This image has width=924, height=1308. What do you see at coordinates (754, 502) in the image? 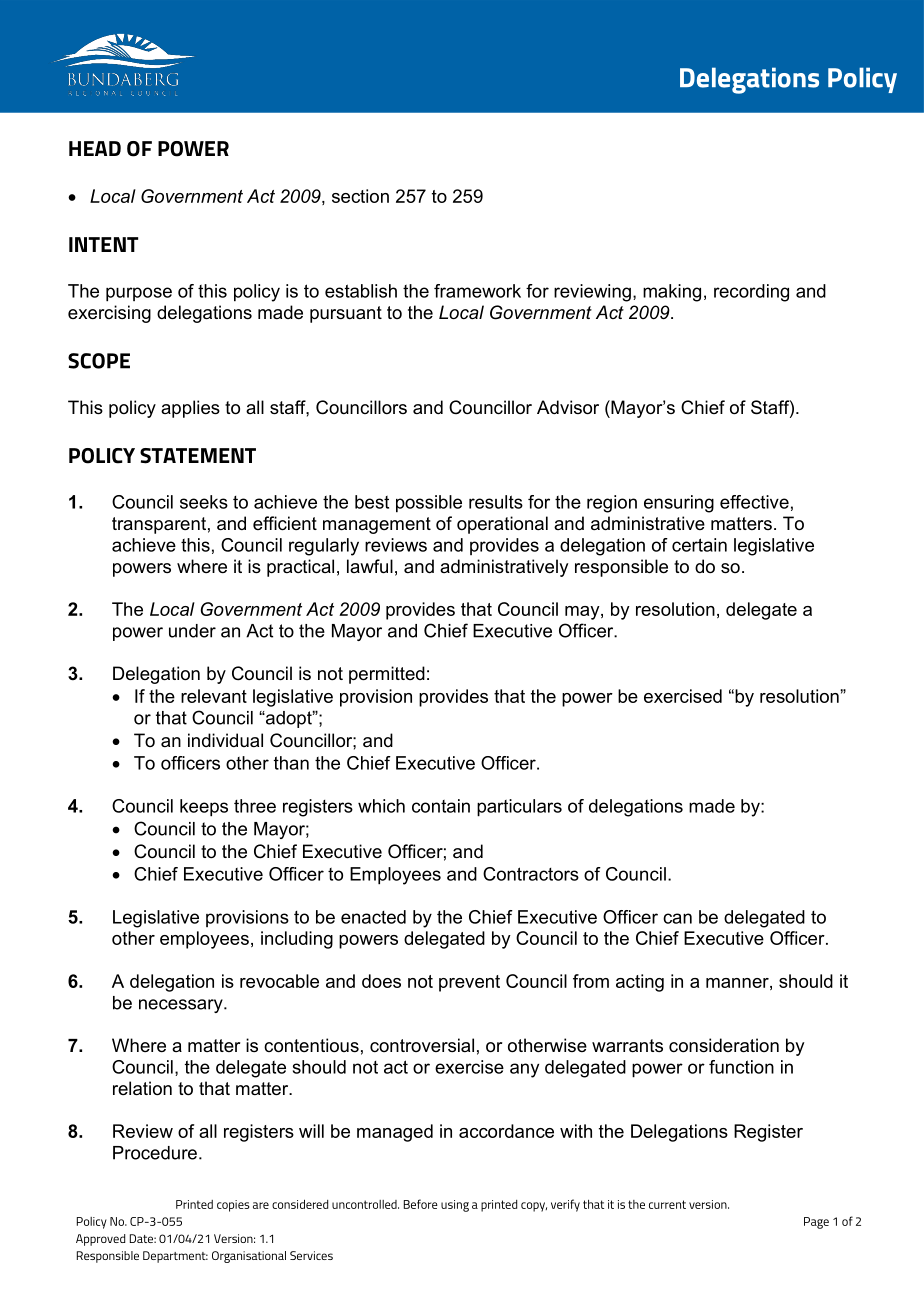
I see `effective` at bounding box center [754, 502].
